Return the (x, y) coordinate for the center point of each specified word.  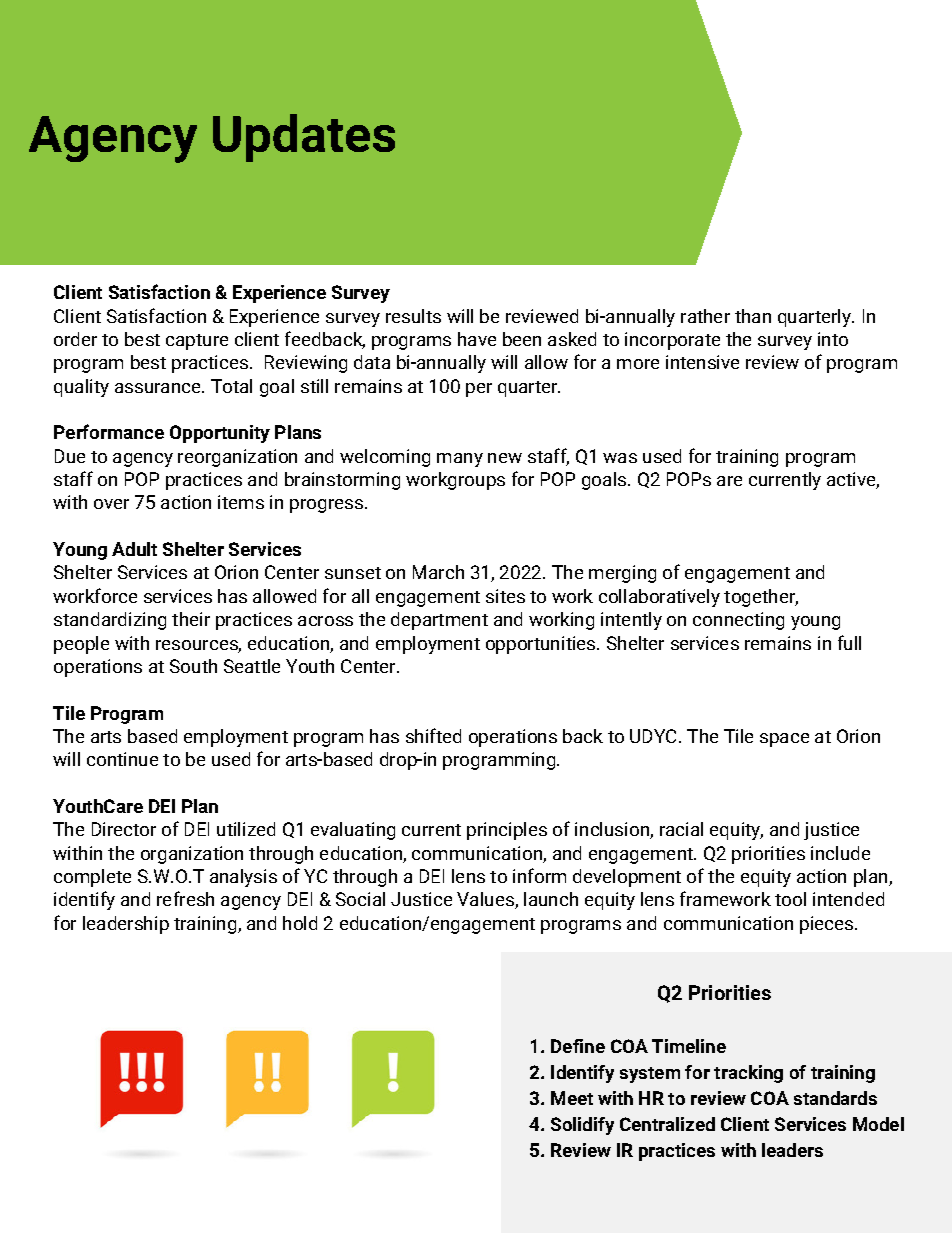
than (753, 316)
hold (300, 923)
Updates (304, 138)
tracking (748, 1074)
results (413, 316)
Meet (572, 1098)
